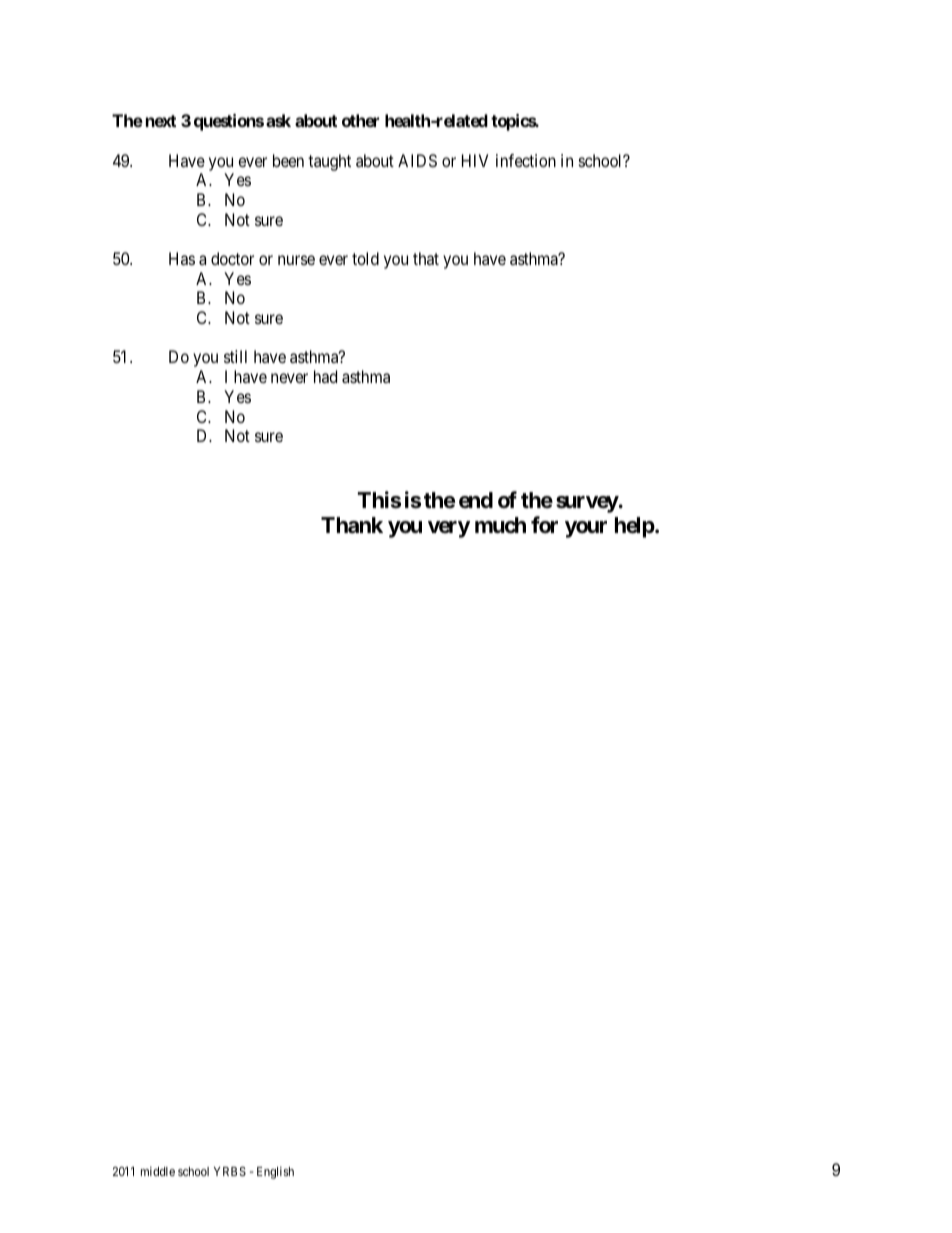 The height and width of the page is (1233, 952). What do you see at coordinates (526, 160) in the page?
I see `infection` at bounding box center [526, 160].
